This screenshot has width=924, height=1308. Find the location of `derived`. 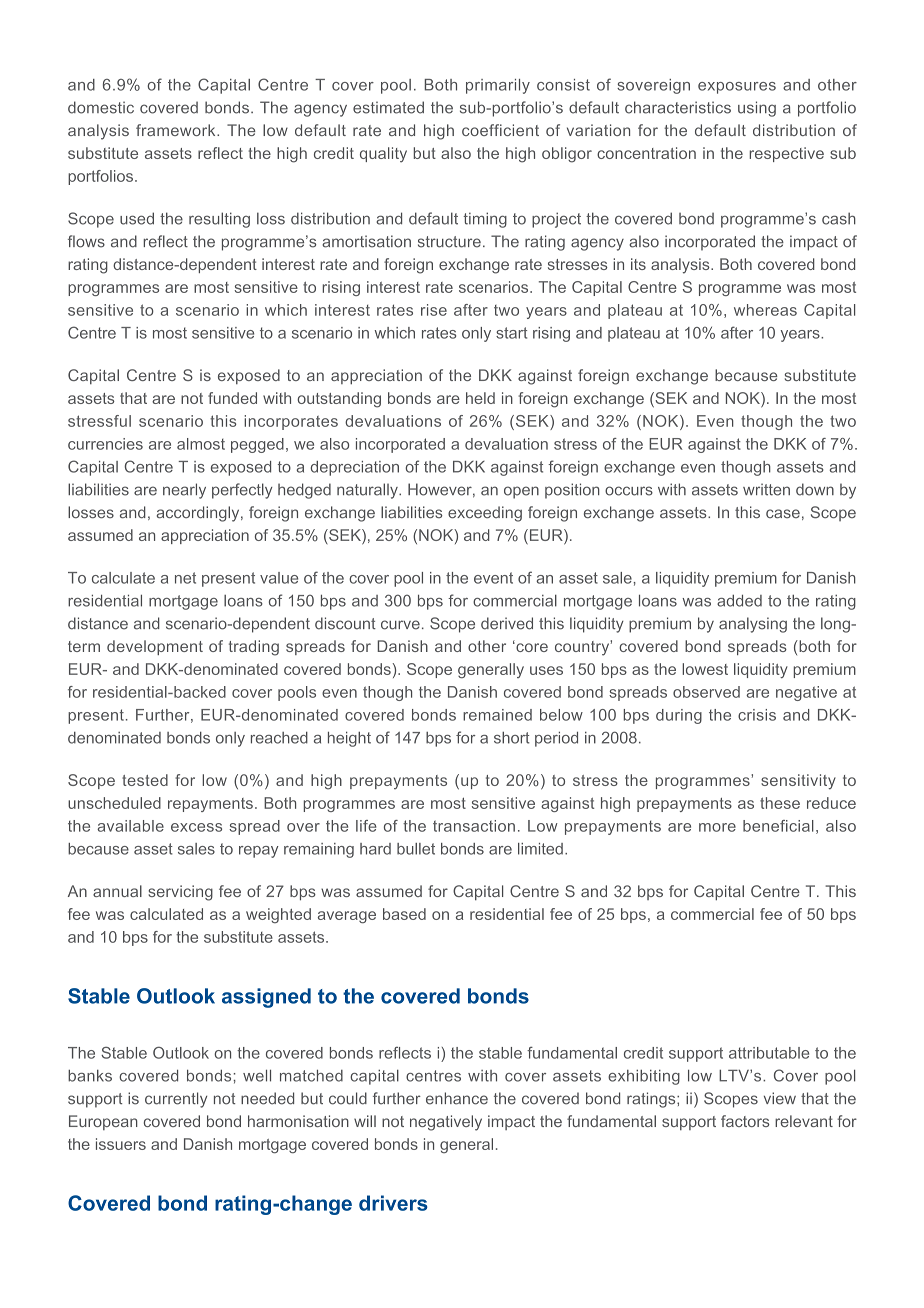

derived is located at coordinates (507, 623).
